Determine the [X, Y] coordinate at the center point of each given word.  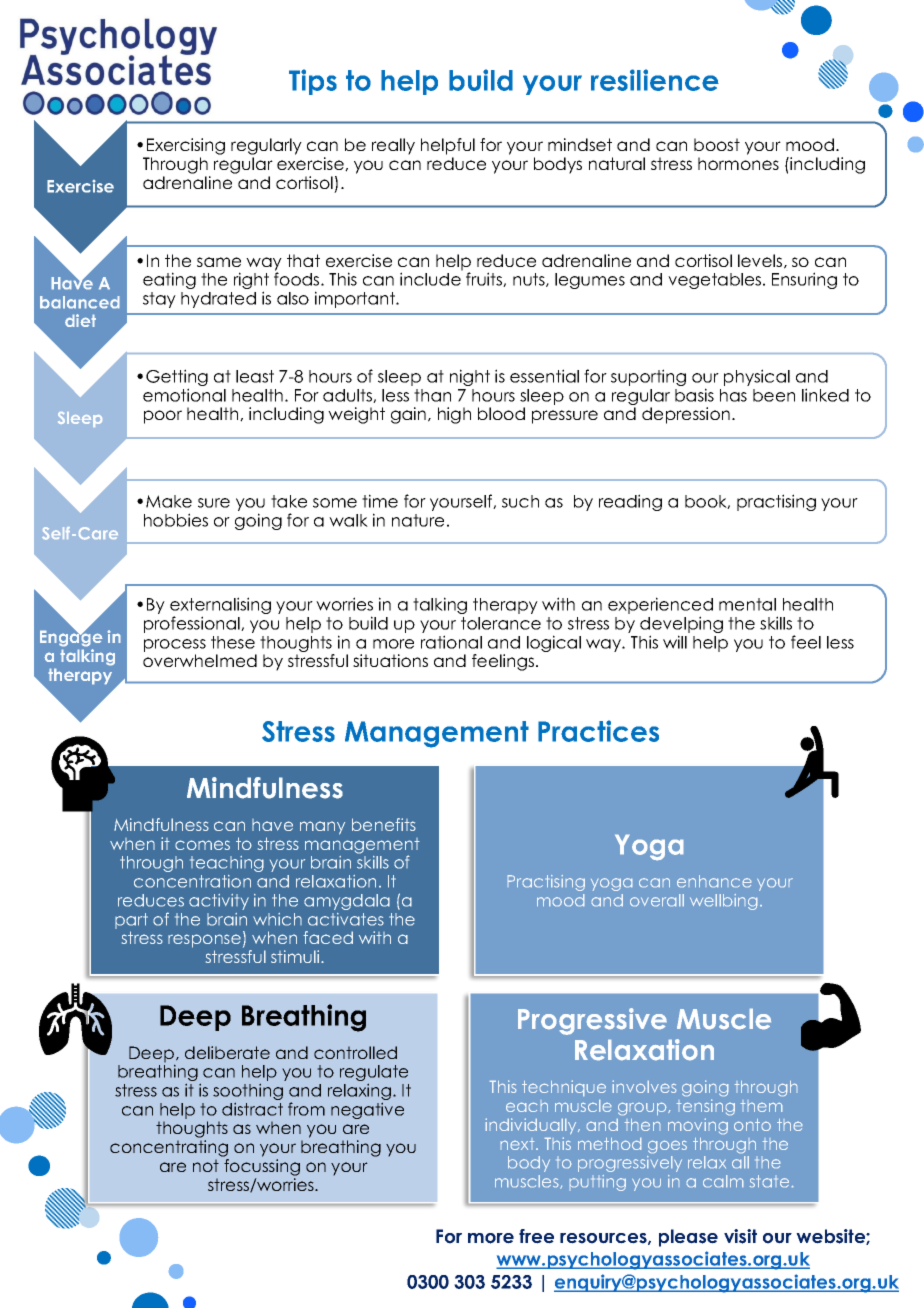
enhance [714, 881]
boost [717, 144]
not [206, 1165]
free [536, 1236]
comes [202, 845]
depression [686, 415]
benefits [384, 824]
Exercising [186, 146]
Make [169, 501]
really [393, 146]
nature [418, 520]
